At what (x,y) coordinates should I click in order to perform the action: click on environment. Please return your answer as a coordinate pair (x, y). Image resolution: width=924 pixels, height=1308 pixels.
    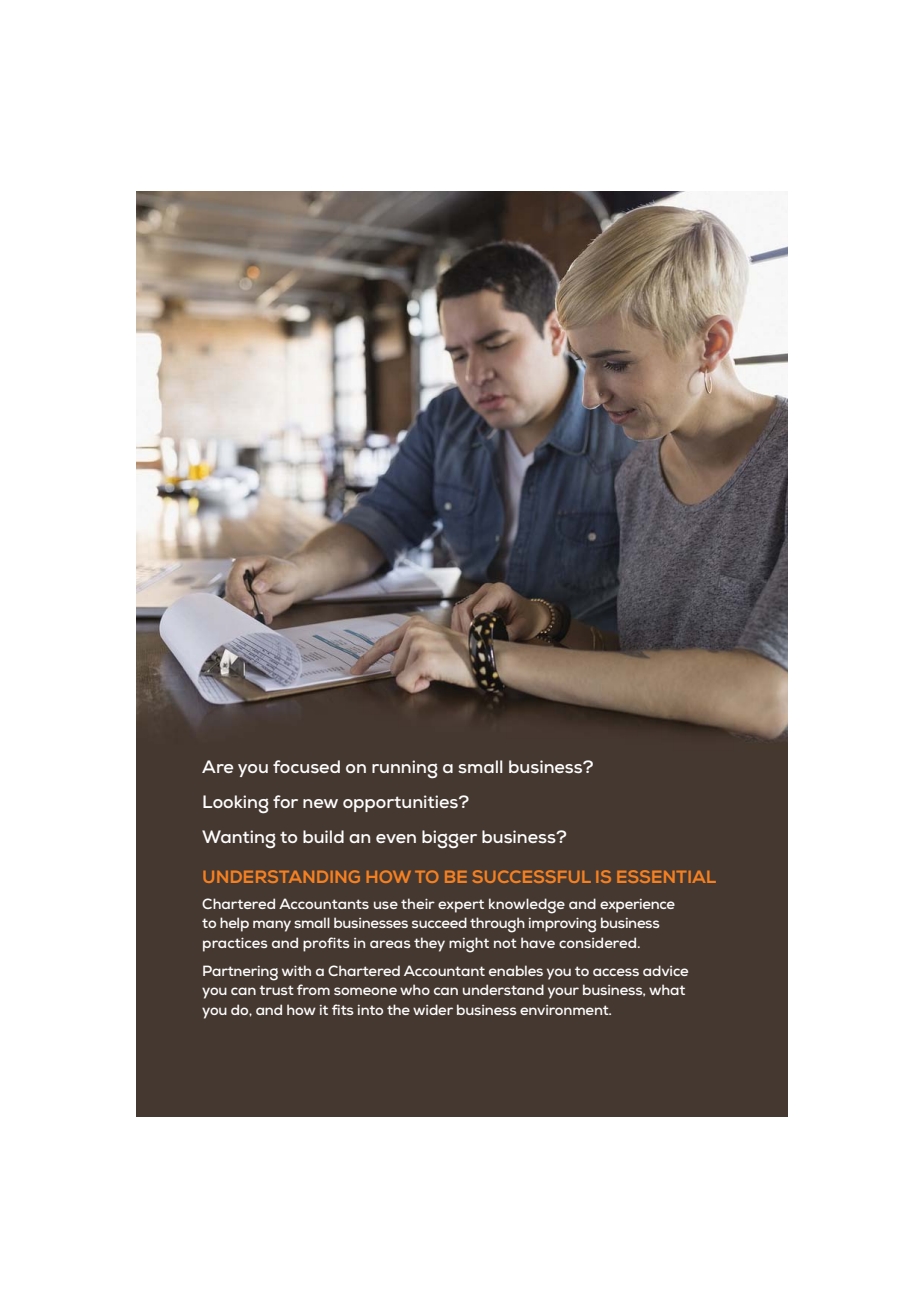
    Looking at the image, I should click on (565, 1010).
